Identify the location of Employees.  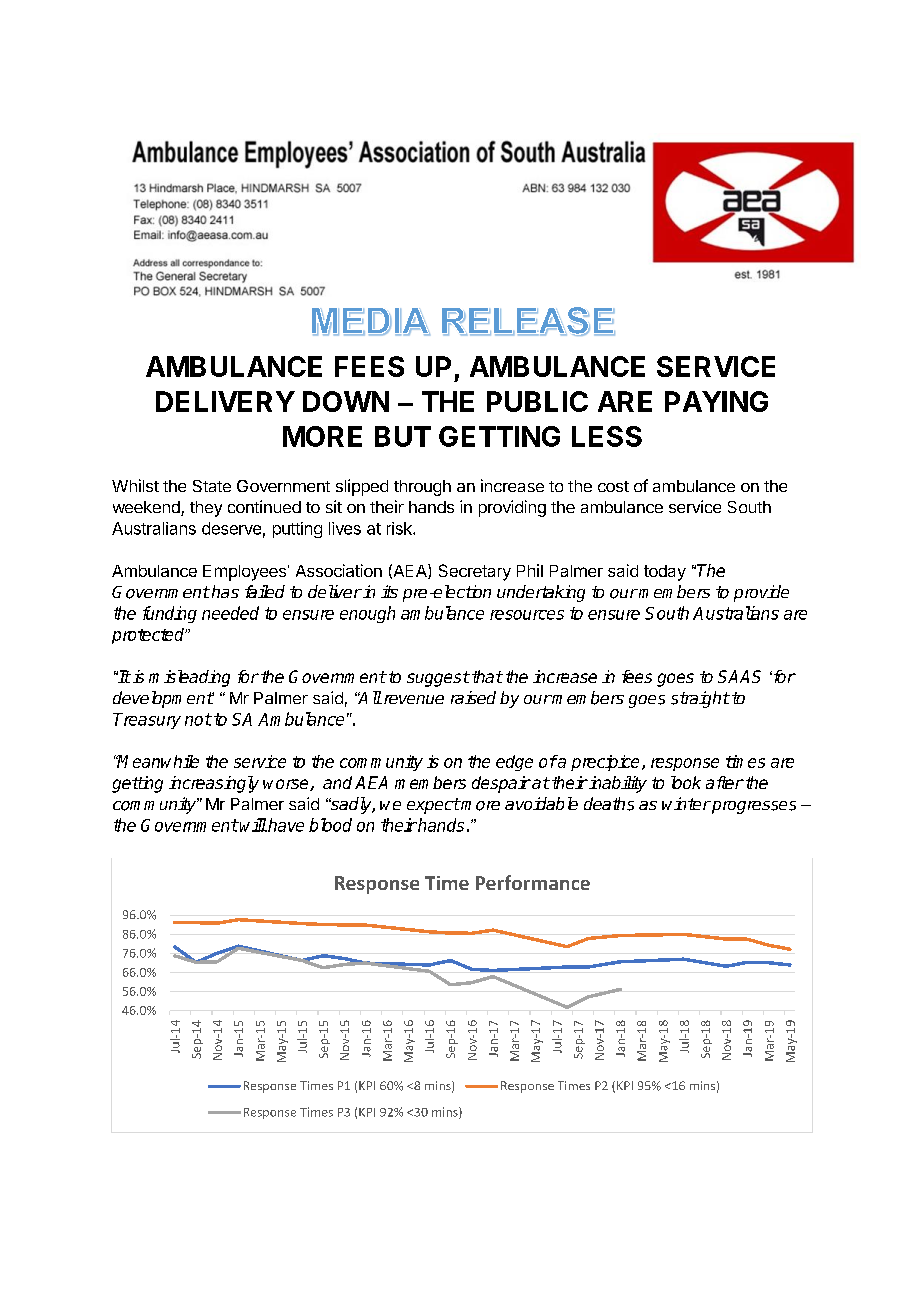
(244, 573).
